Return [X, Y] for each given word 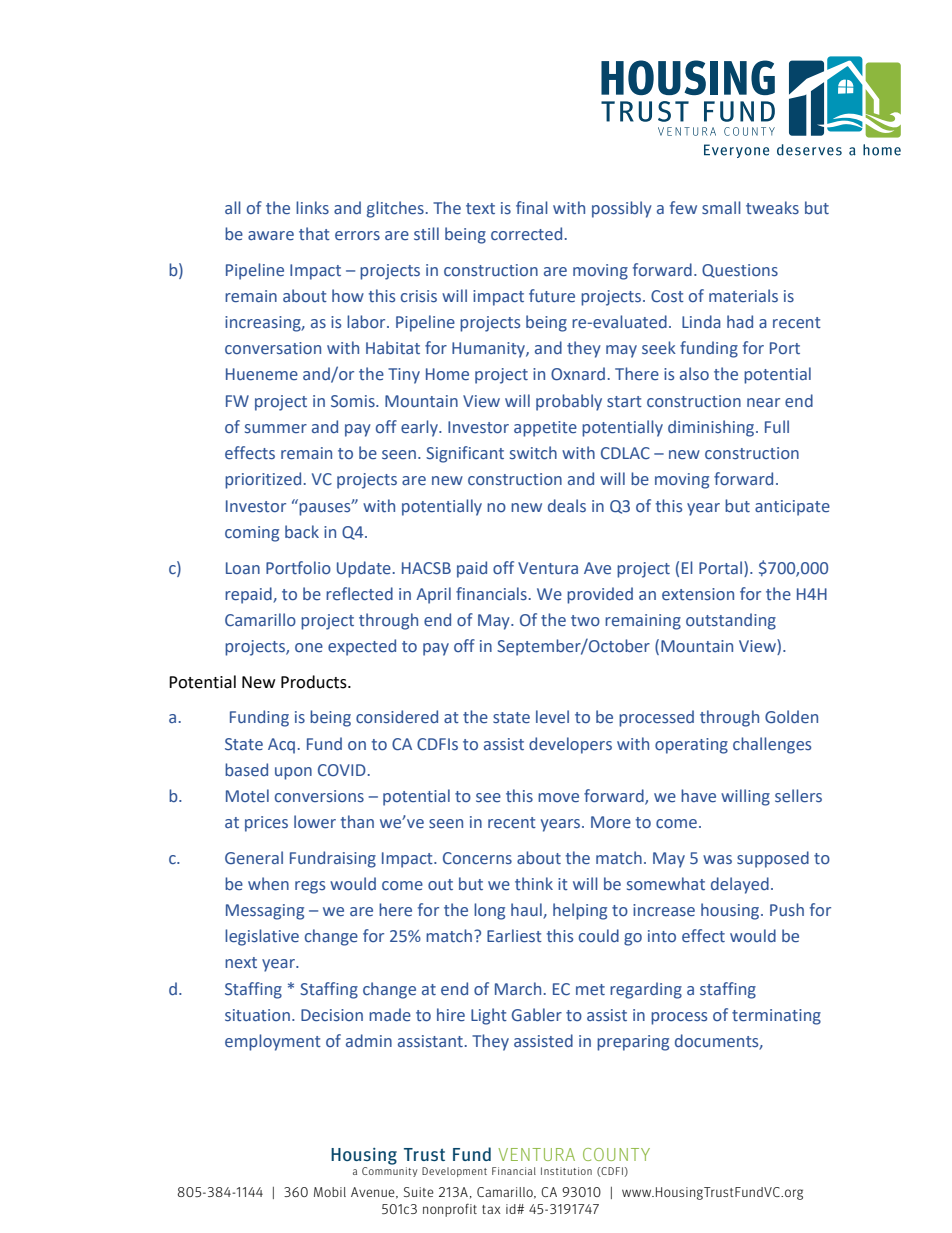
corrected [526, 234]
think [534, 883]
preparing [633, 1043]
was [717, 860]
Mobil [330, 1192]
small [721, 207]
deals [567, 506]
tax [491, 1209]
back [302, 531]
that [314, 233]
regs [310, 887]
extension [698, 594]
